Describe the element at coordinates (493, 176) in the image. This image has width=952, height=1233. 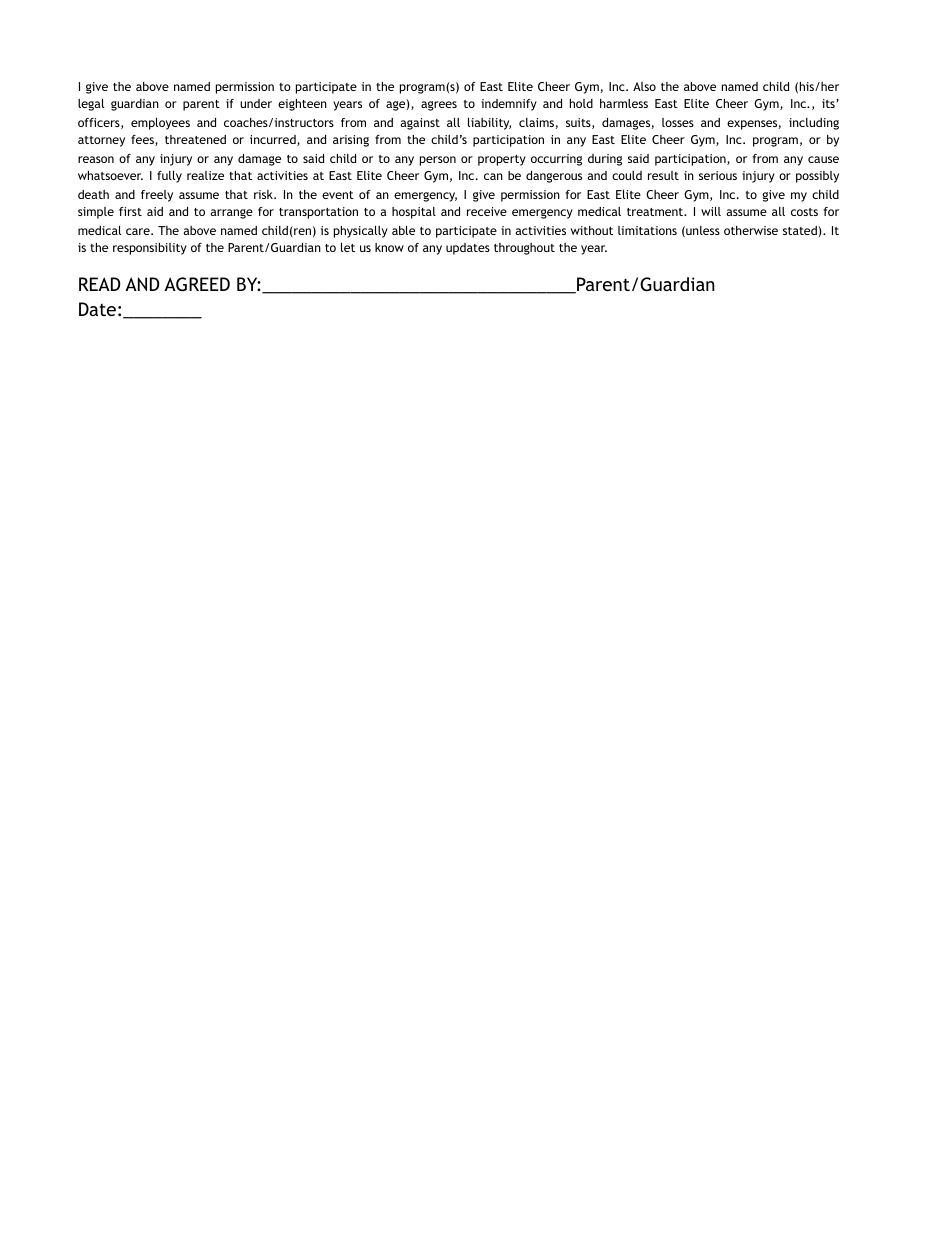
I see `can` at that location.
